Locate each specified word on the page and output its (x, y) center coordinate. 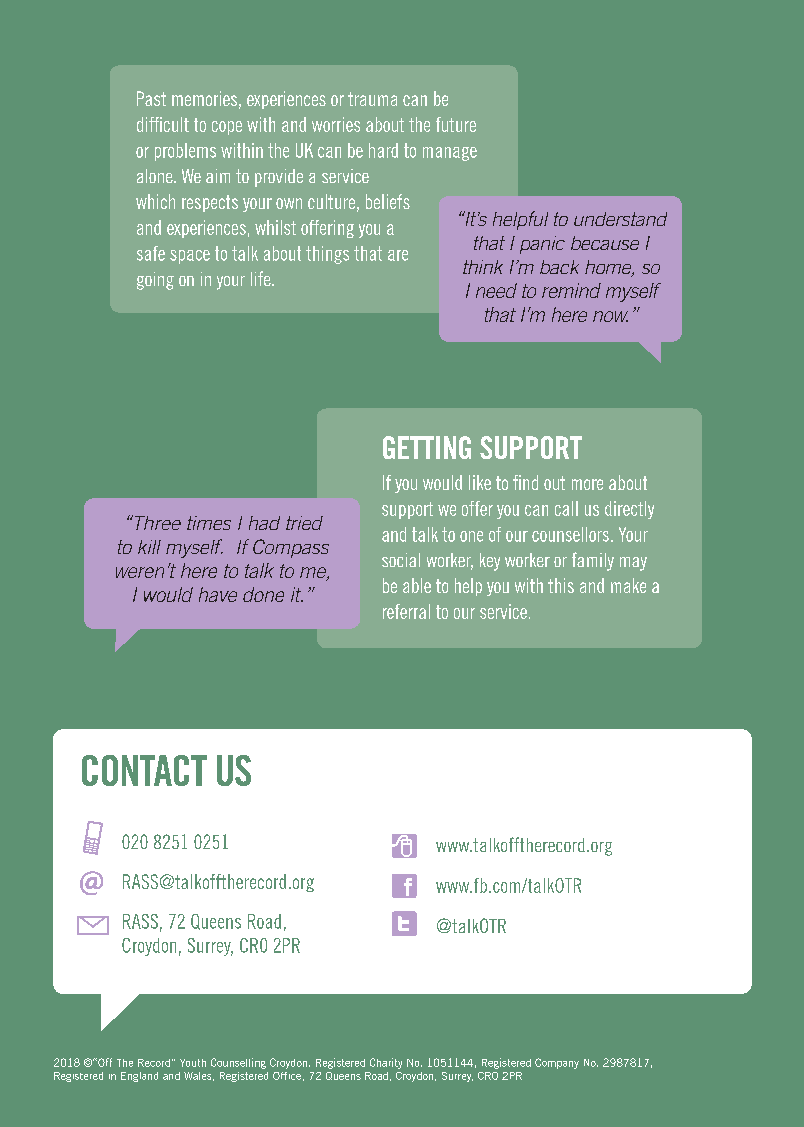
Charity (386, 1063)
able (417, 585)
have (218, 594)
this (561, 585)
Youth (193, 1063)
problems (185, 152)
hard (383, 150)
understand (620, 219)
